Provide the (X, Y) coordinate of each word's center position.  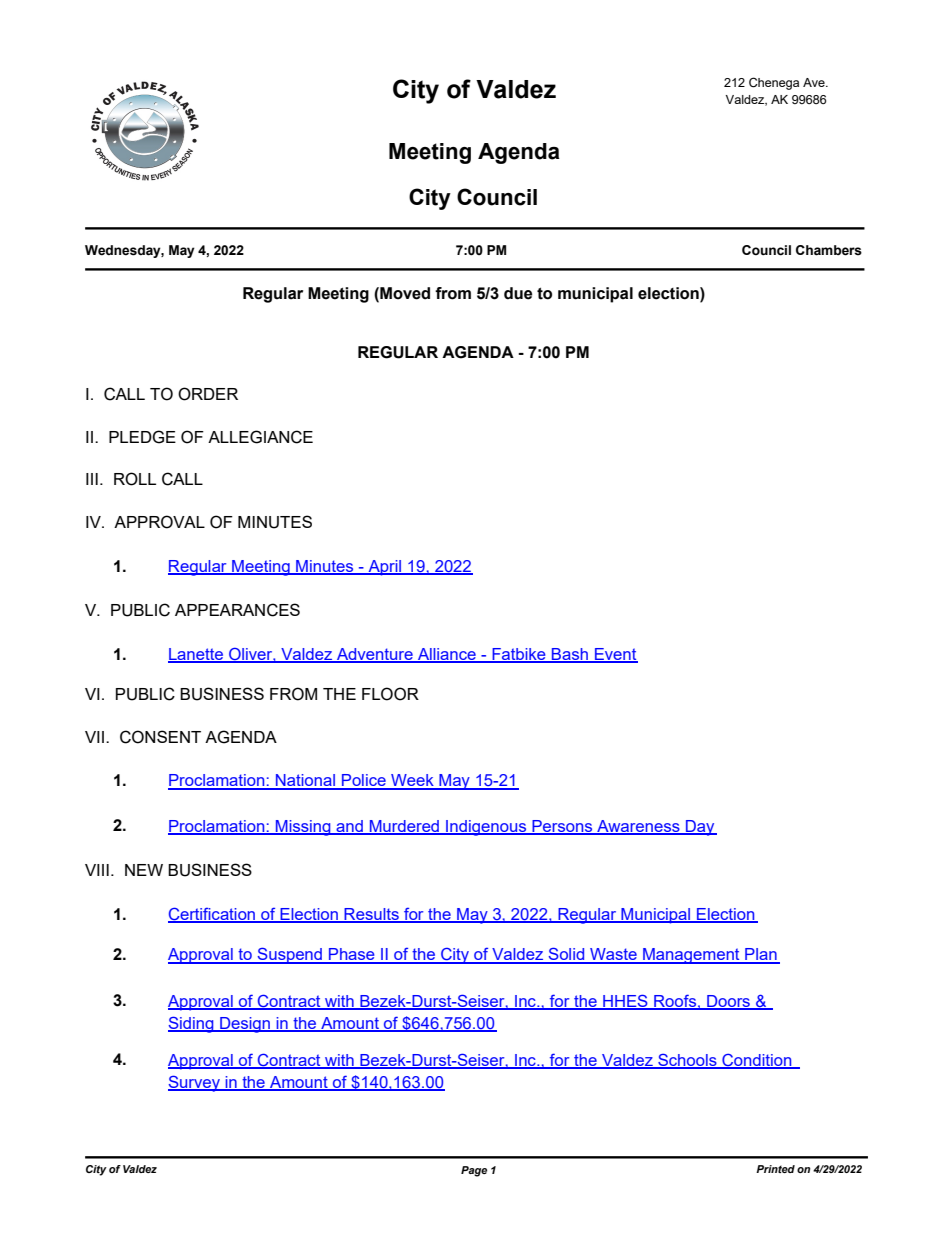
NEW (144, 870)
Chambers (829, 250)
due (518, 293)
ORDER (208, 394)
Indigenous (486, 828)
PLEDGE (142, 437)
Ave (815, 82)
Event (615, 655)
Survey (195, 1083)
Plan (761, 955)
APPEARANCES (237, 610)
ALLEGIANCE (260, 437)
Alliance (447, 655)
